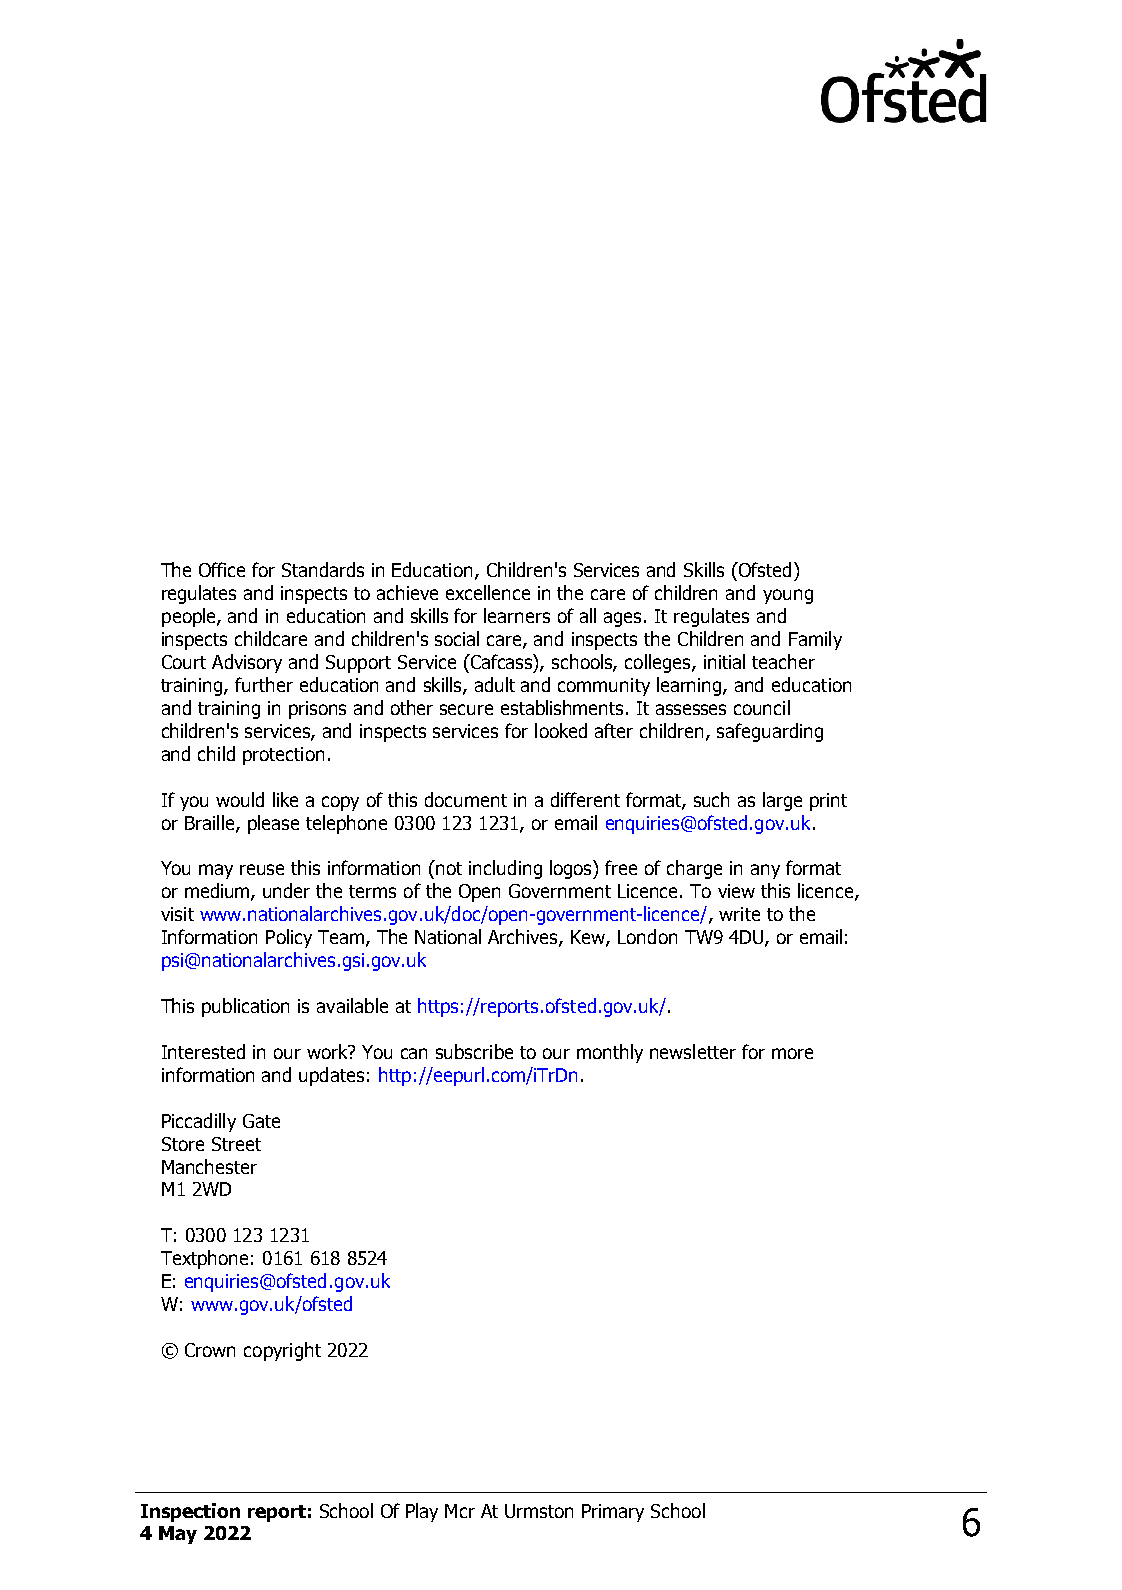 Image resolution: width=1122 pixels, height=1590 pixels. Describe the element at coordinates (222, 569) in the document. I see `Office` at that location.
